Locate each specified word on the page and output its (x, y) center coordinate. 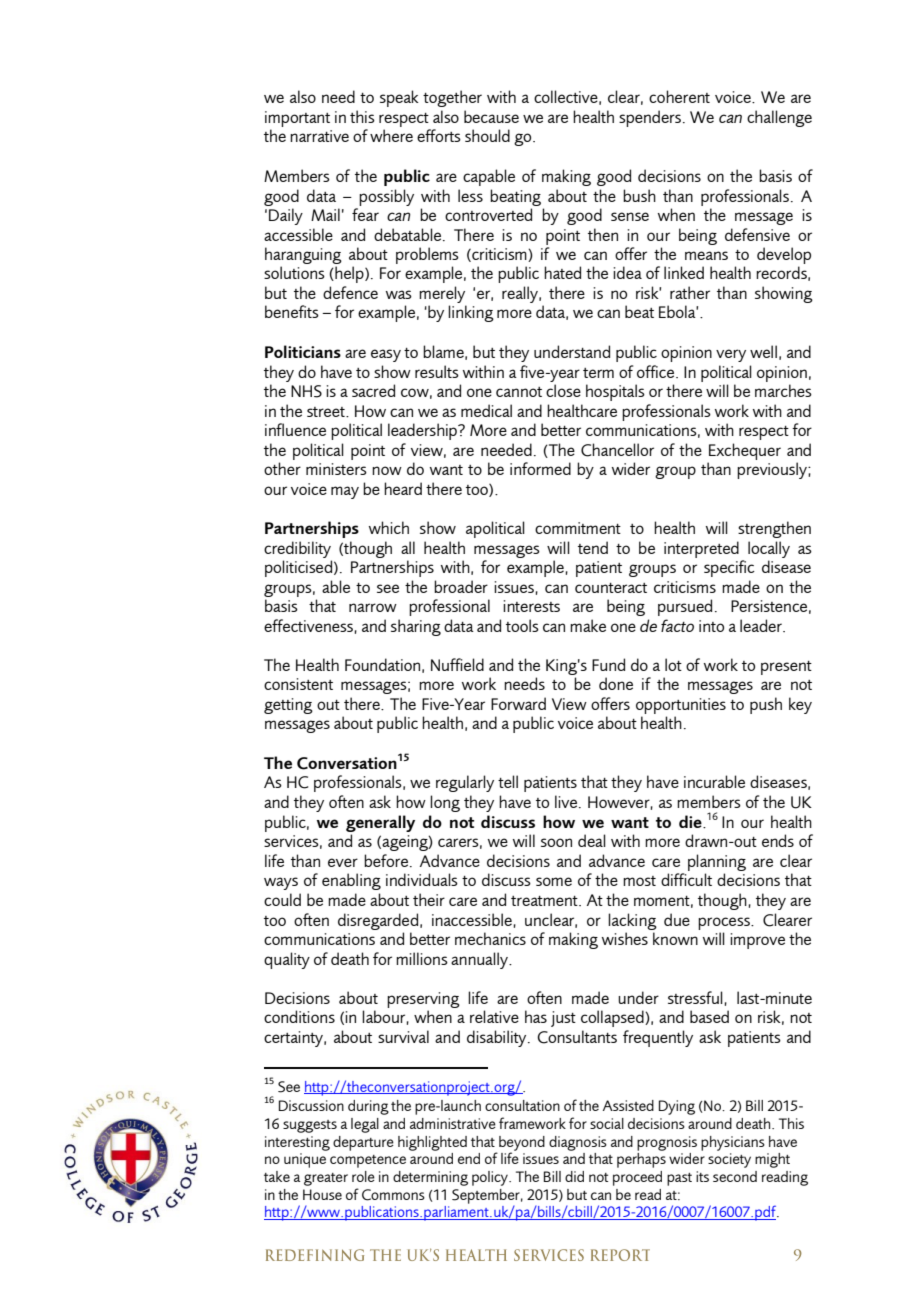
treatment (545, 901)
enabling (351, 881)
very (731, 355)
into (711, 626)
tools (522, 625)
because (491, 116)
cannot (519, 392)
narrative (319, 136)
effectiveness (309, 626)
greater (326, 1179)
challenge (779, 118)
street (327, 412)
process (725, 923)
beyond (522, 1144)
